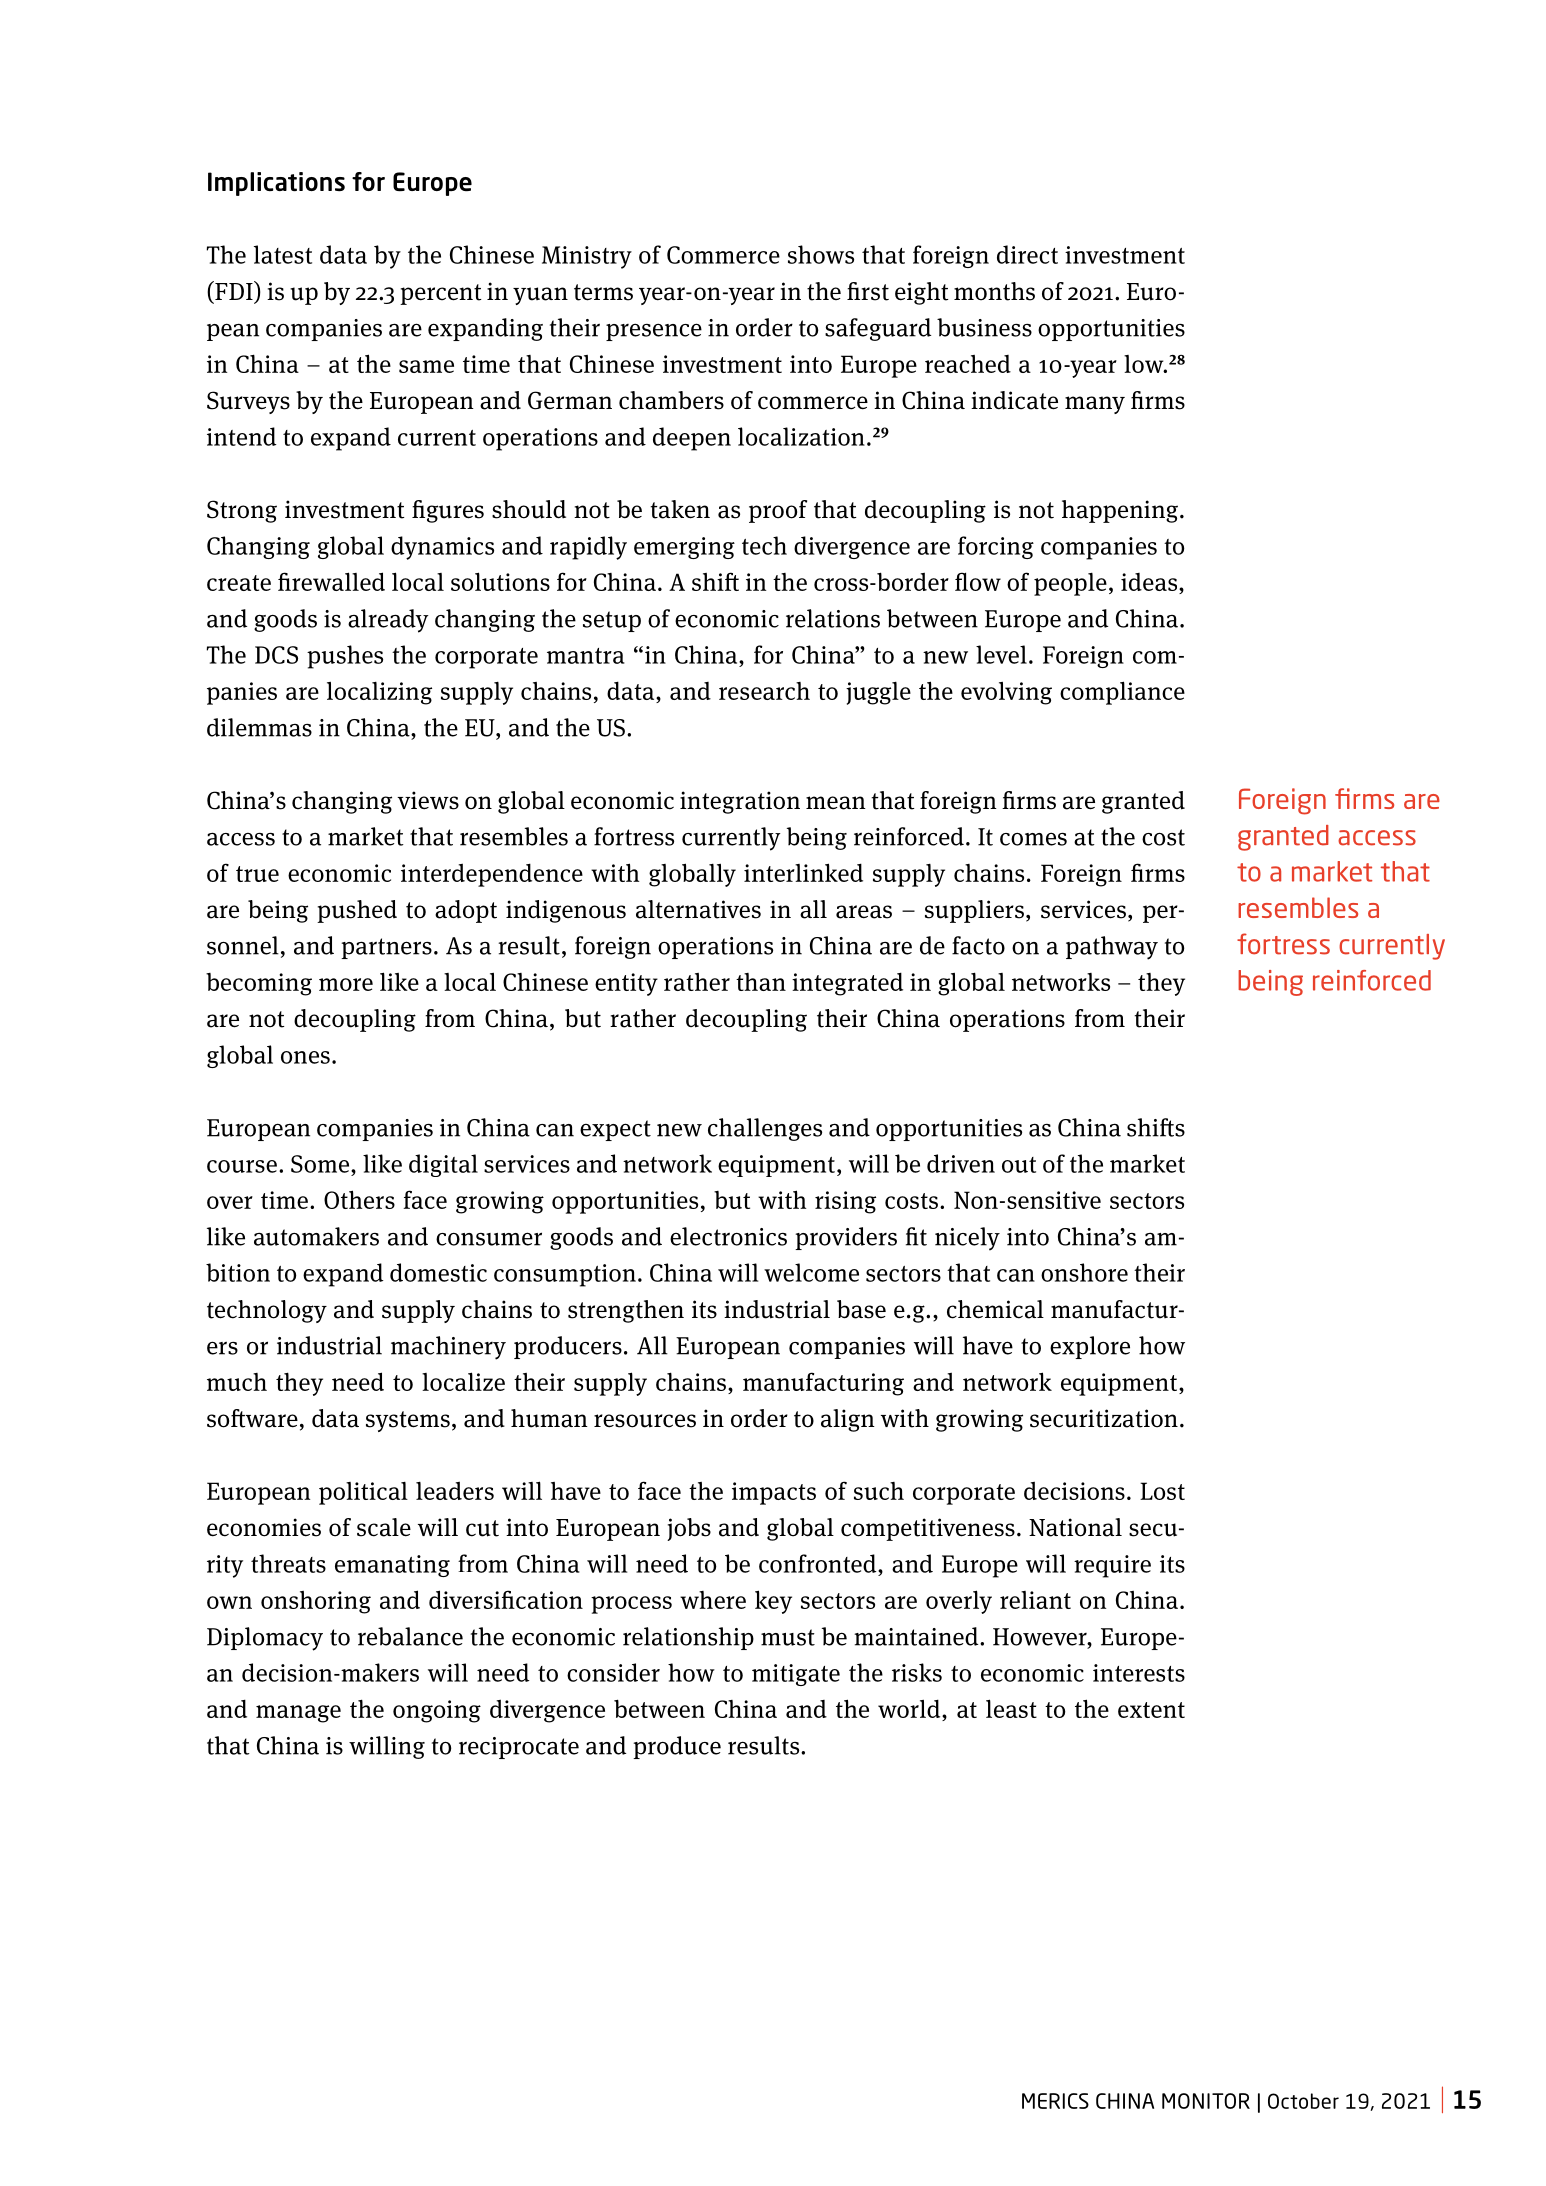  Describe the element at coordinates (774, 1493) in the screenshot. I see `impacts` at that location.
